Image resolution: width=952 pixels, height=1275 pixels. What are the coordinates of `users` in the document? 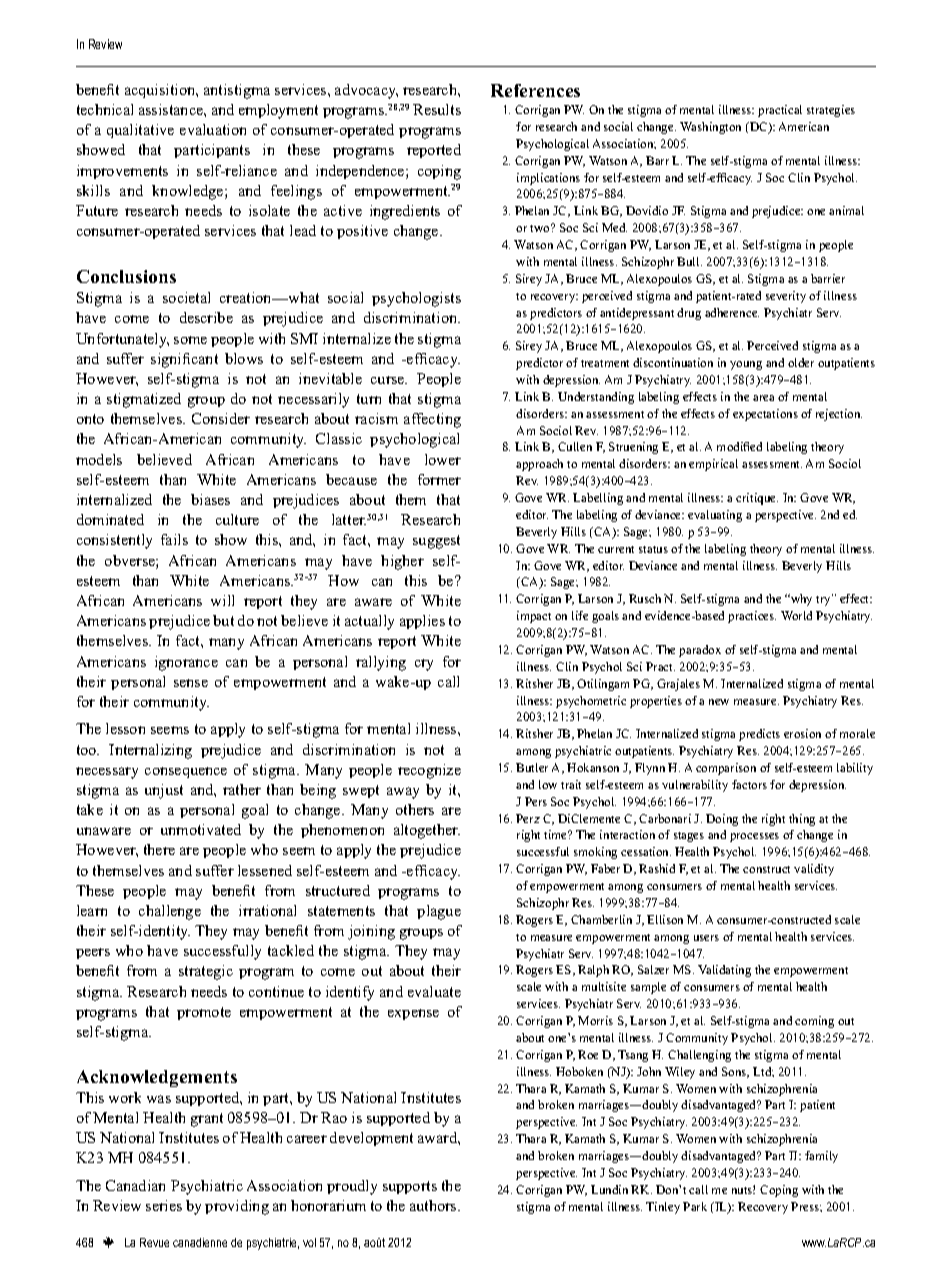 It's located at (706, 938).
